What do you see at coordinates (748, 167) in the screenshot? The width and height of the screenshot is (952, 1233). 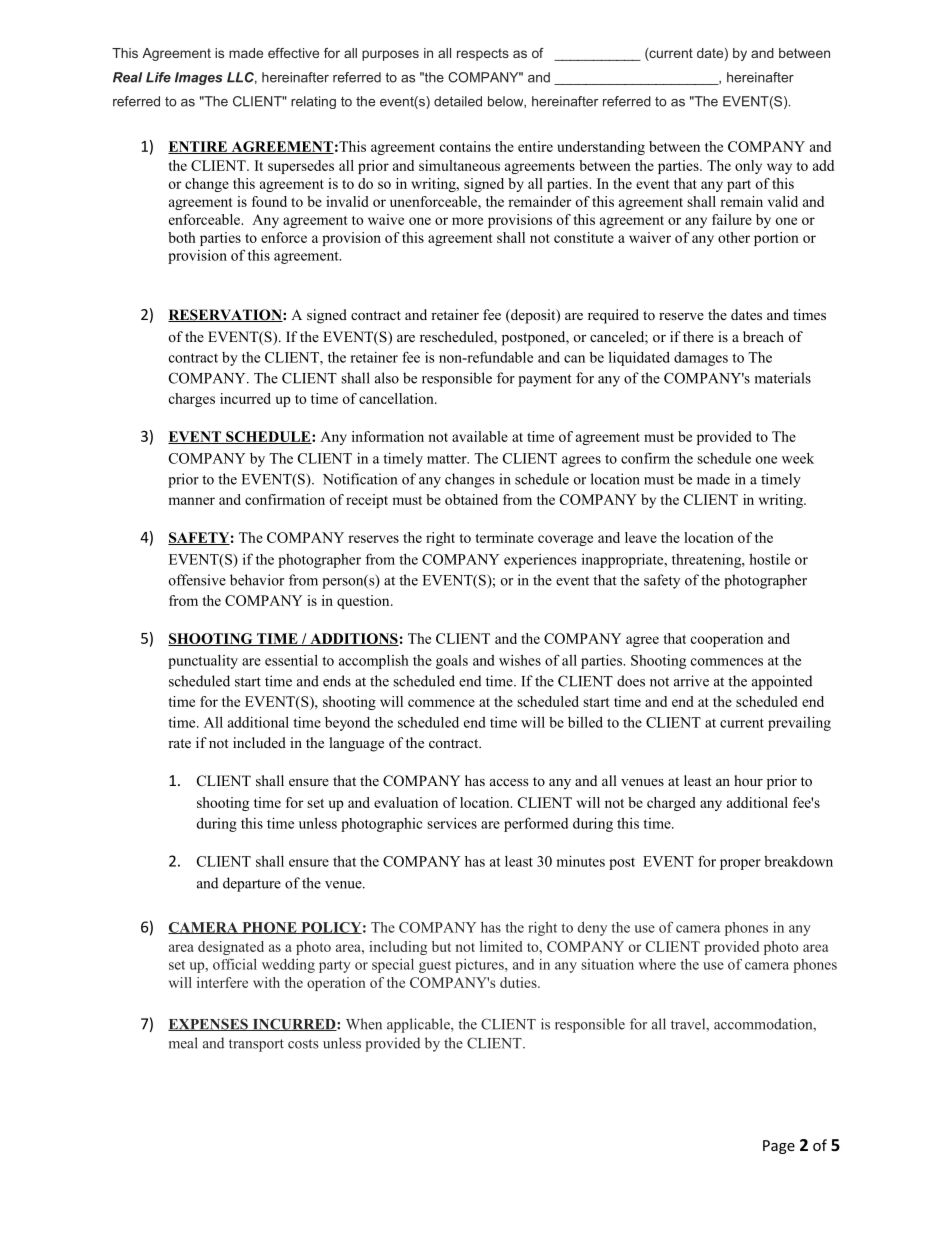 I see `only` at bounding box center [748, 167].
